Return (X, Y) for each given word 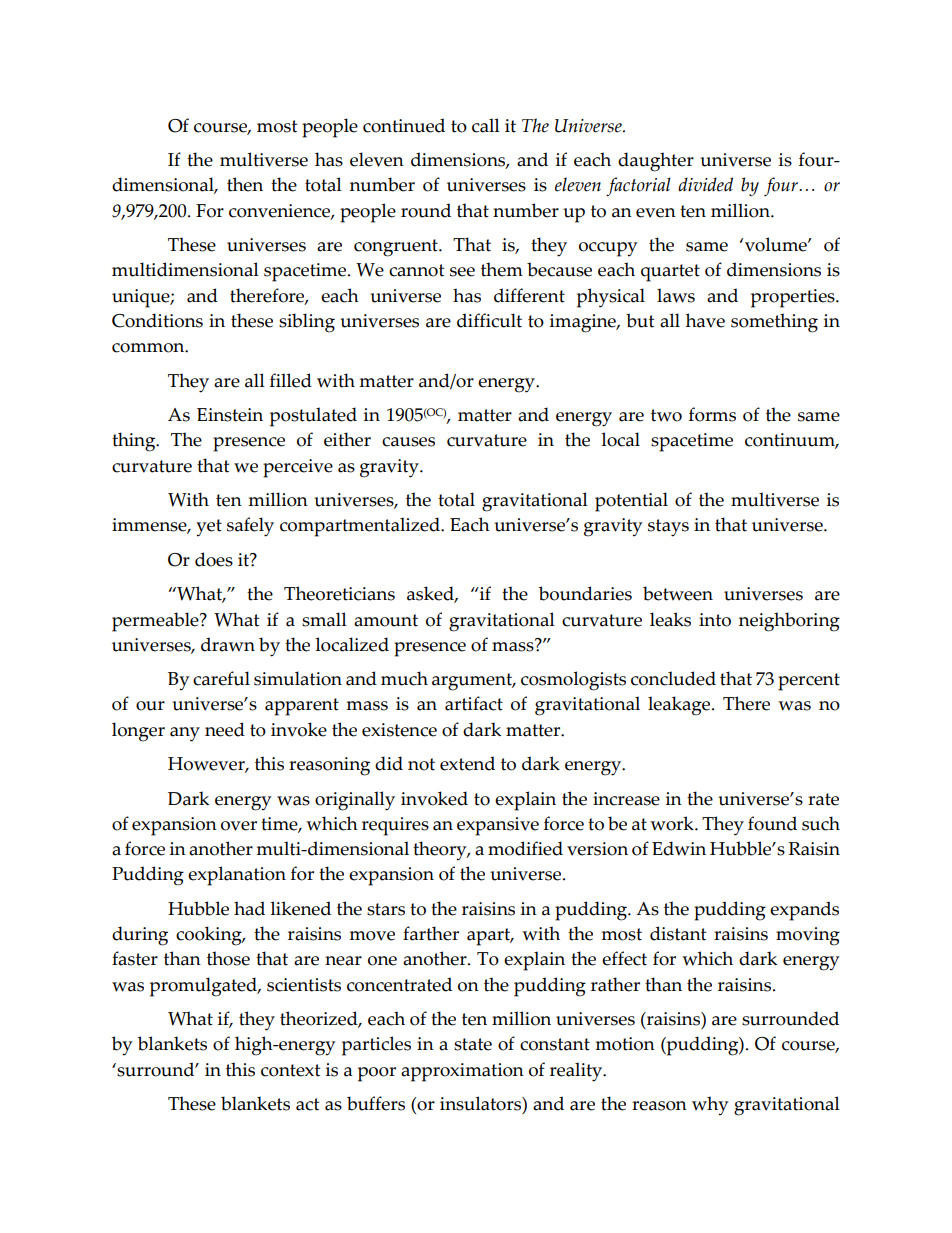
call (486, 125)
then (245, 184)
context (290, 1070)
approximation (462, 1072)
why (710, 1106)
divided (705, 184)
